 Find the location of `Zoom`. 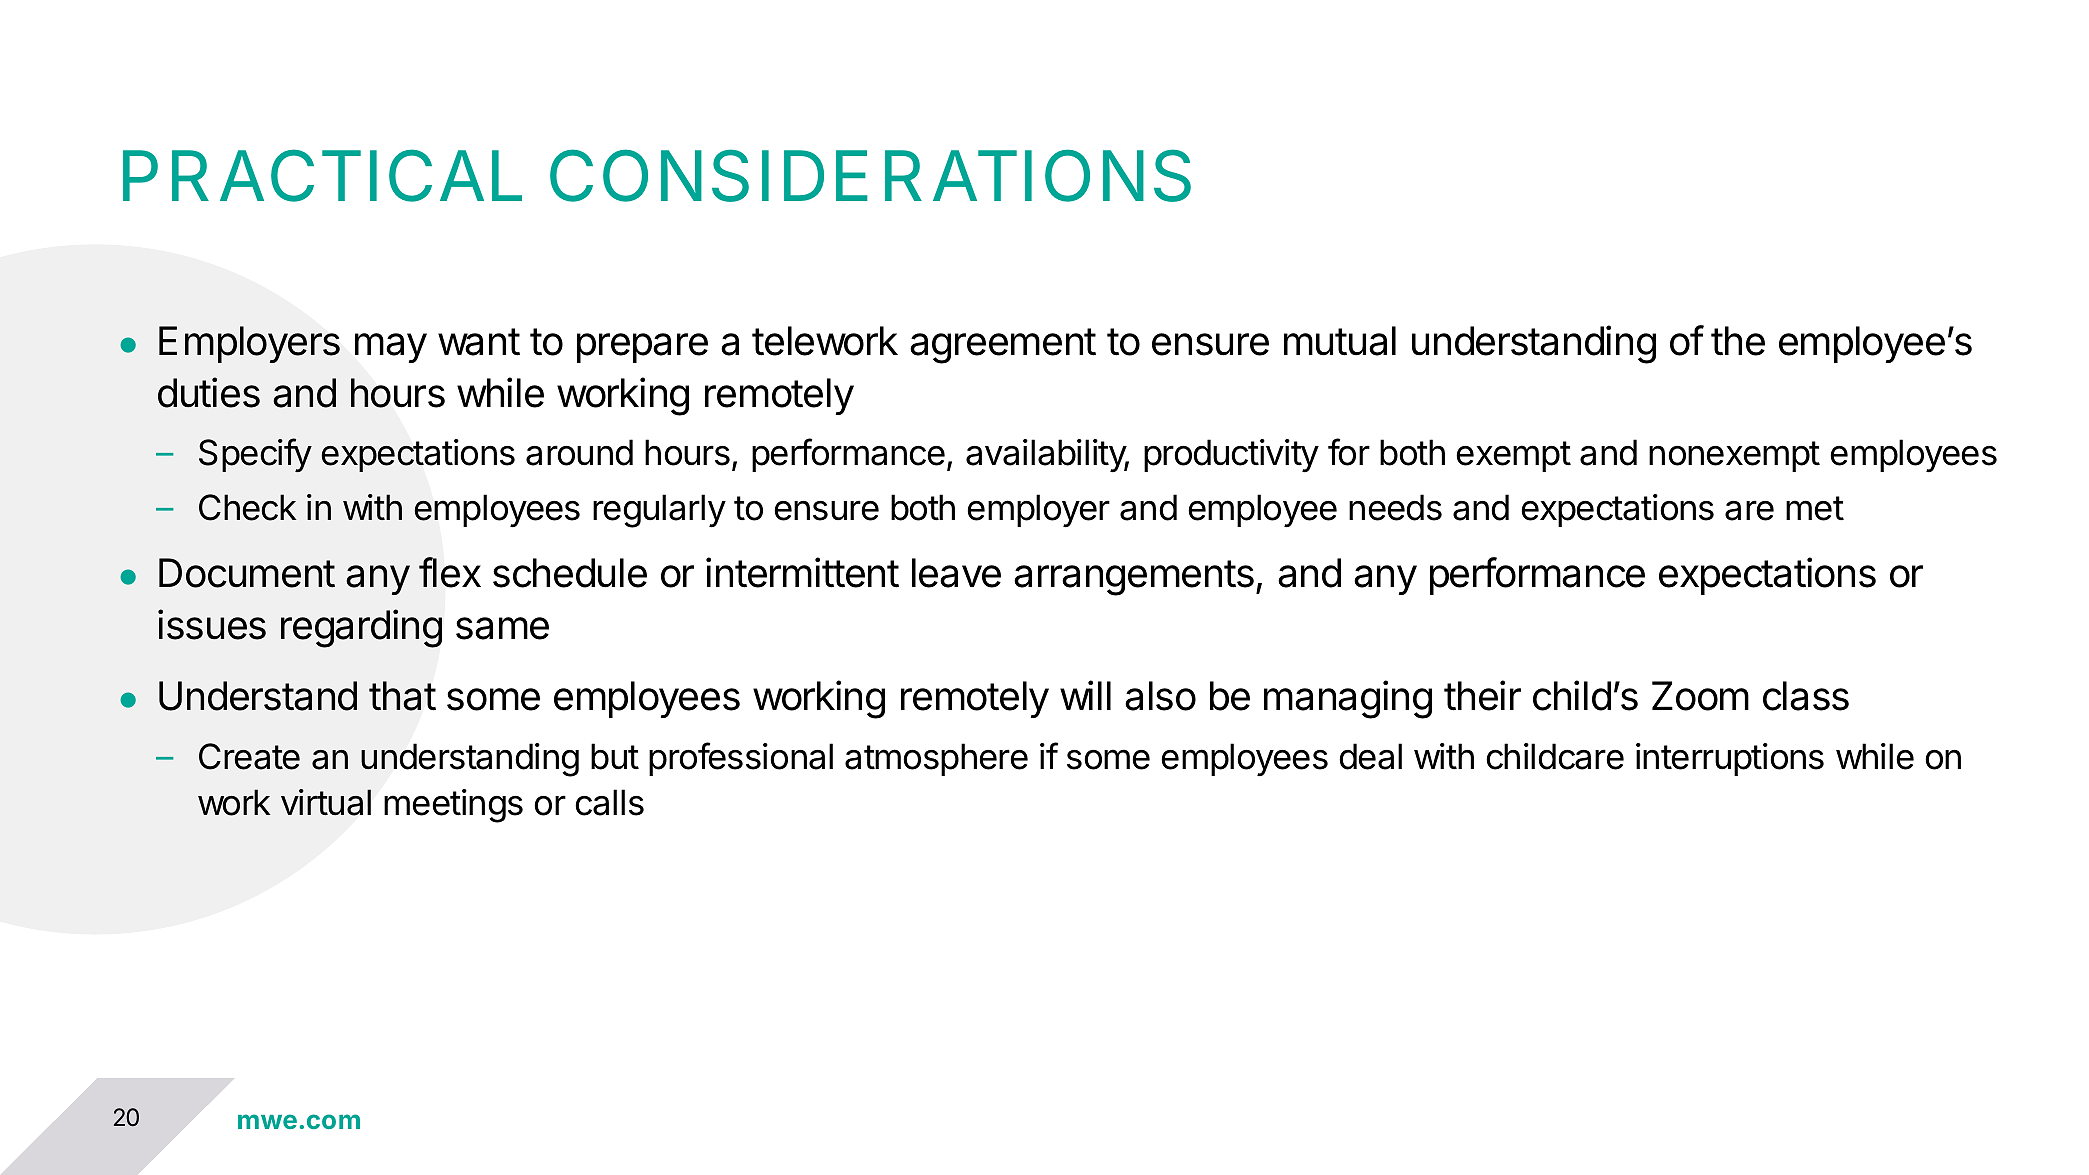

Zoom is located at coordinates (1700, 696).
